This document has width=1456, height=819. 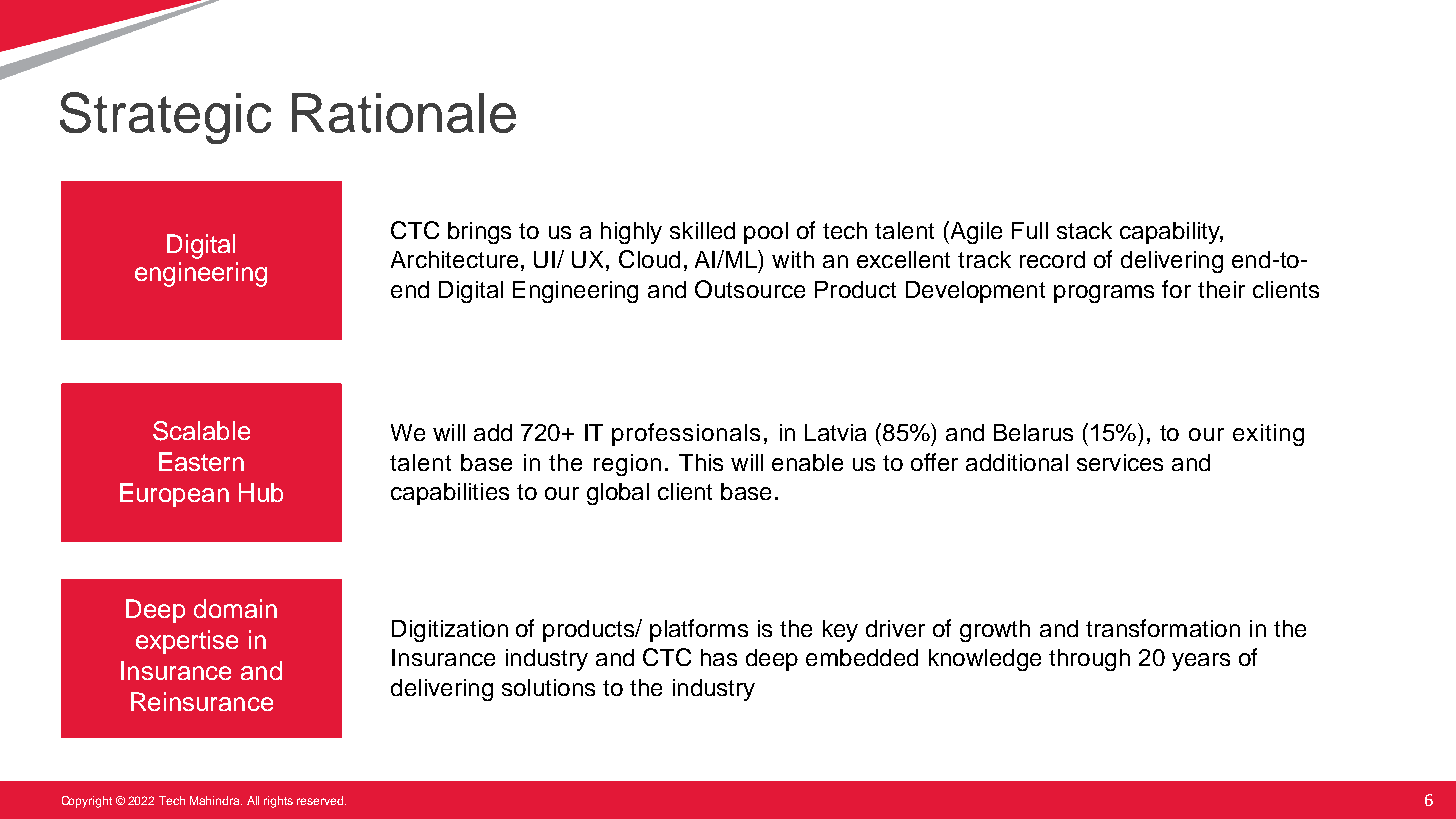 I want to click on expertise, so click(x=187, y=642).
